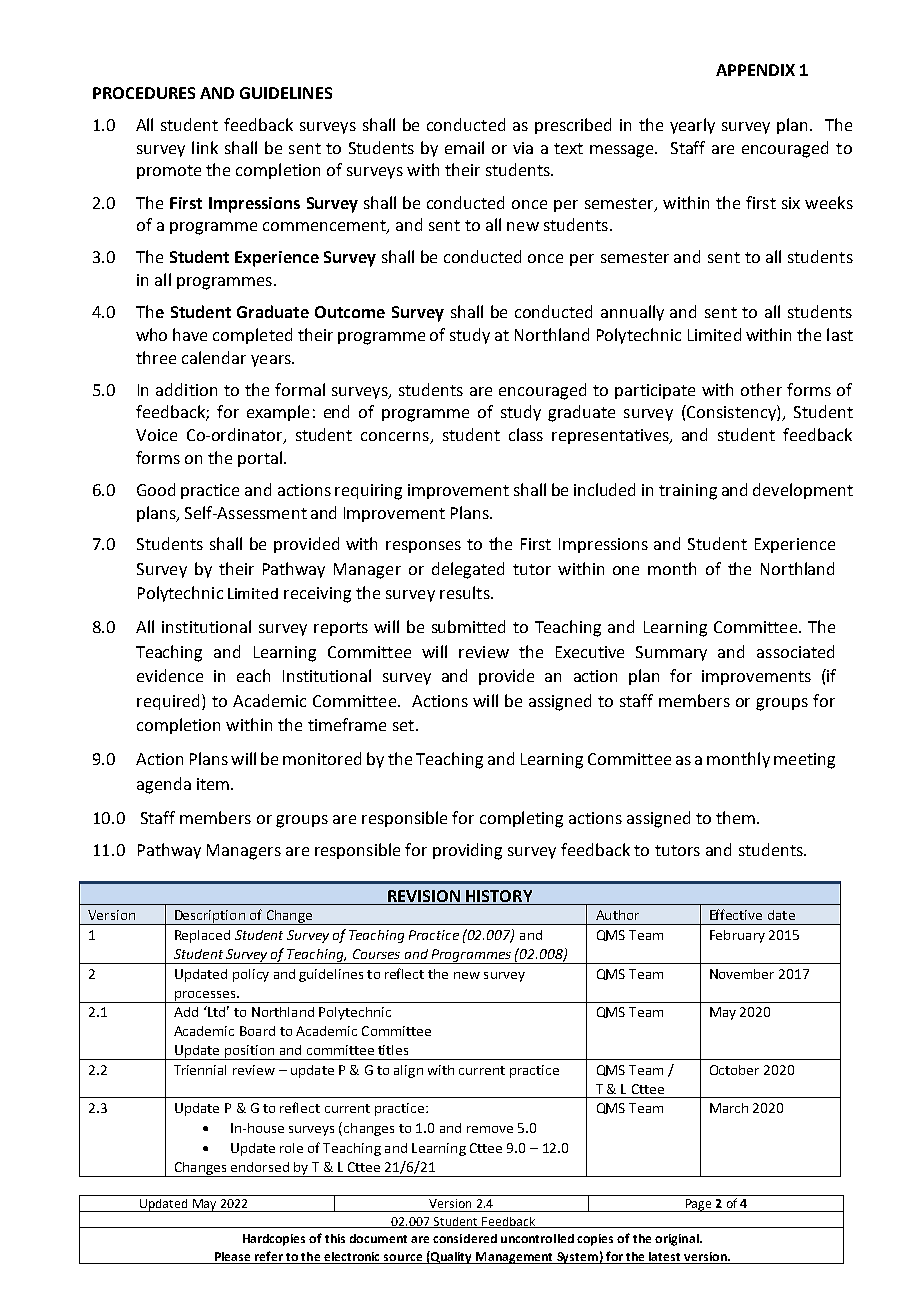 This page has height=1307, width=924. Describe the element at coordinates (205, 147) in the page. I see `link` at that location.
